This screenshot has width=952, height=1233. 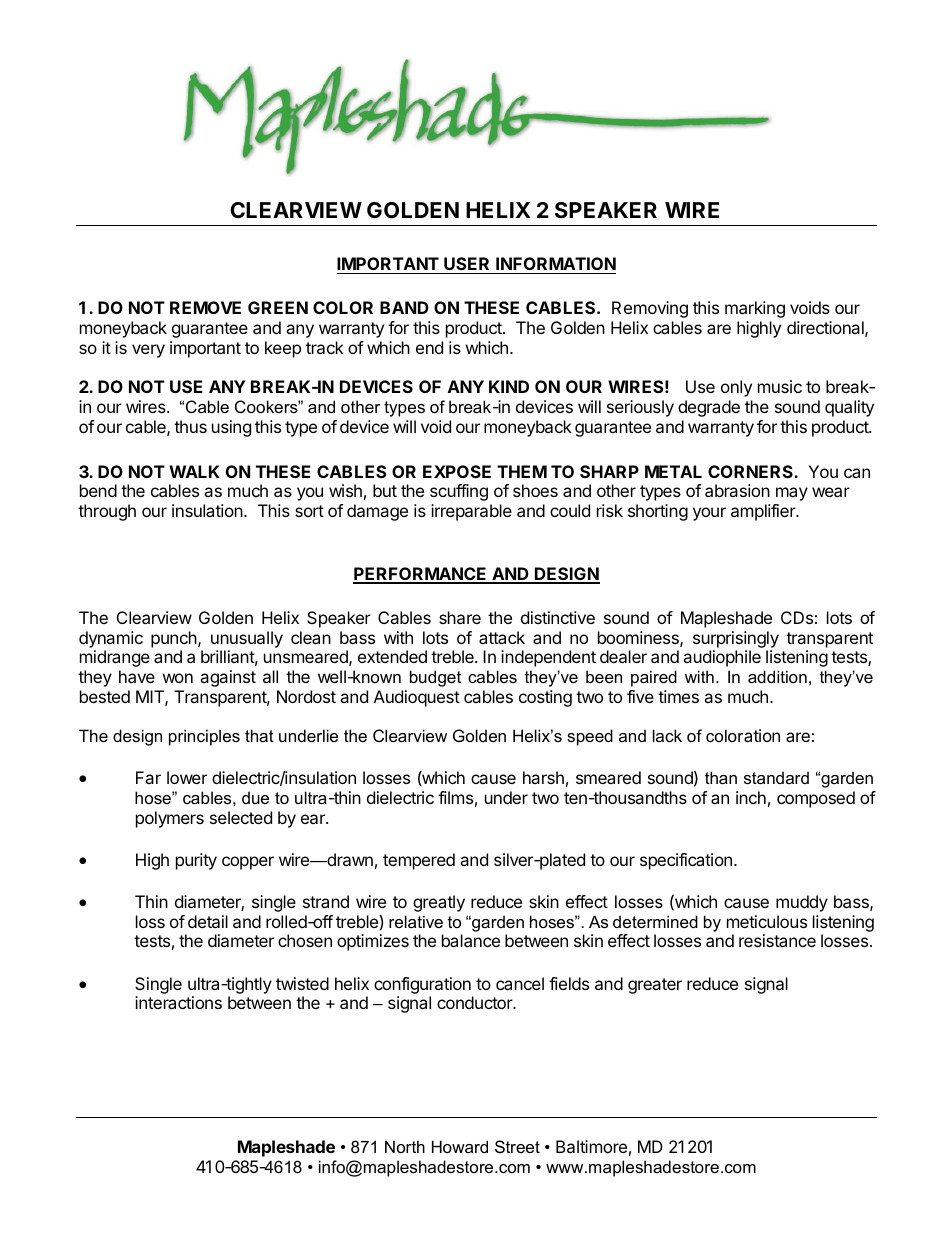 What do you see at coordinates (435, 678) in the screenshot?
I see `budget` at bounding box center [435, 678].
